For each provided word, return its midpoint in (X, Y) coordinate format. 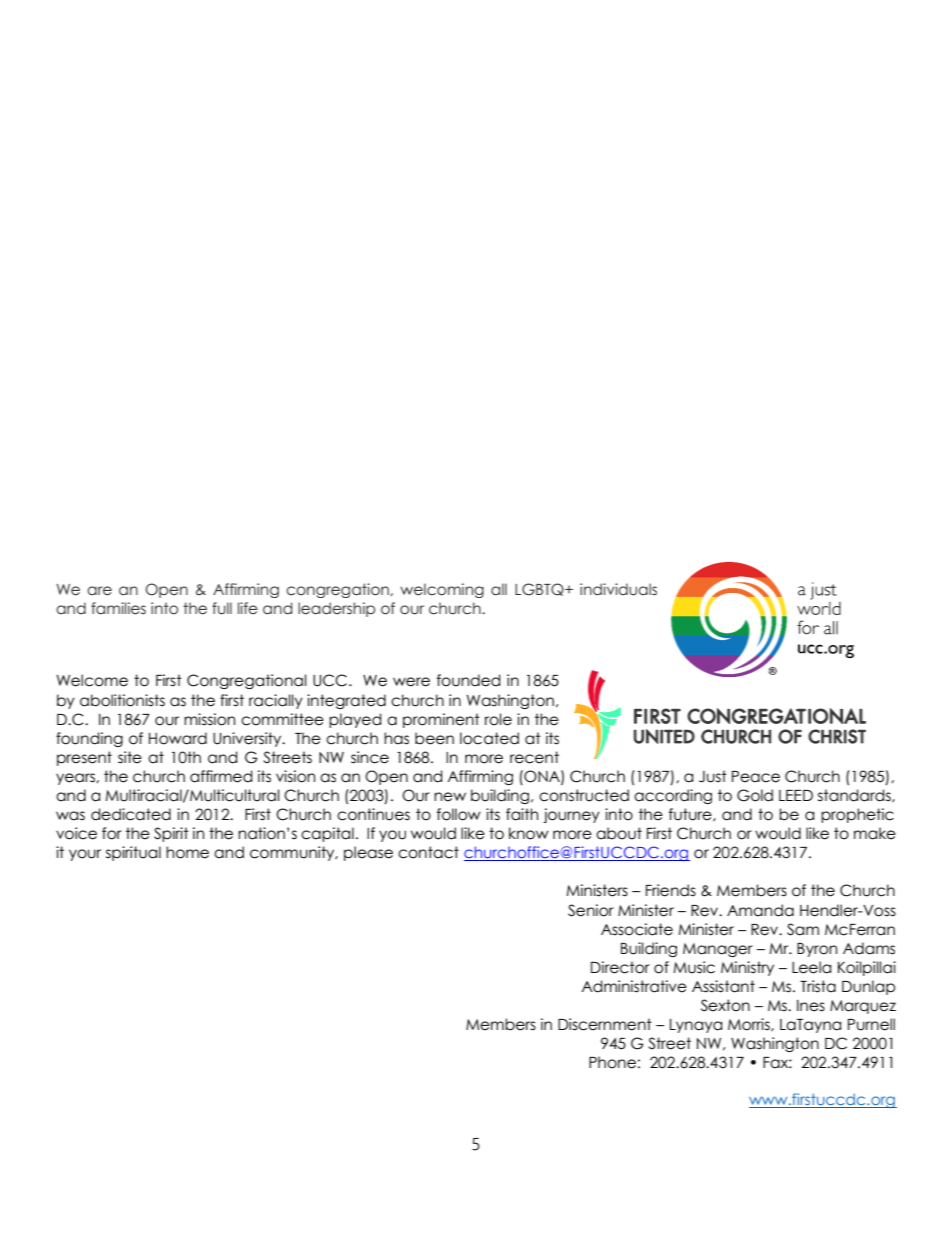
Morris (750, 1025)
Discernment (605, 1024)
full (222, 608)
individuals (618, 589)
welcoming (442, 590)
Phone (612, 1062)
